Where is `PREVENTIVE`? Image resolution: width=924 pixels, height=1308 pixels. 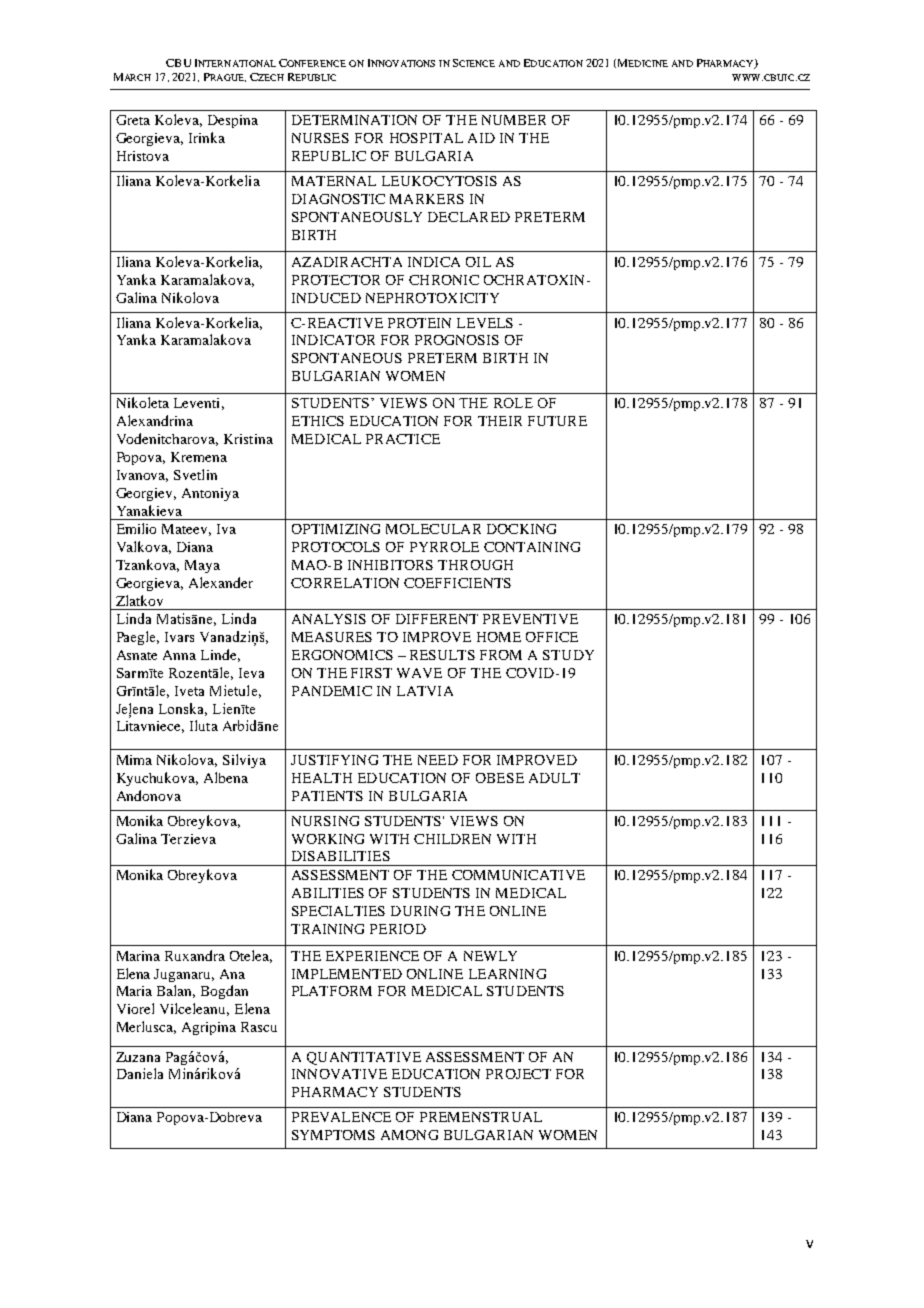
PREVENTIVE is located at coordinates (530, 619).
